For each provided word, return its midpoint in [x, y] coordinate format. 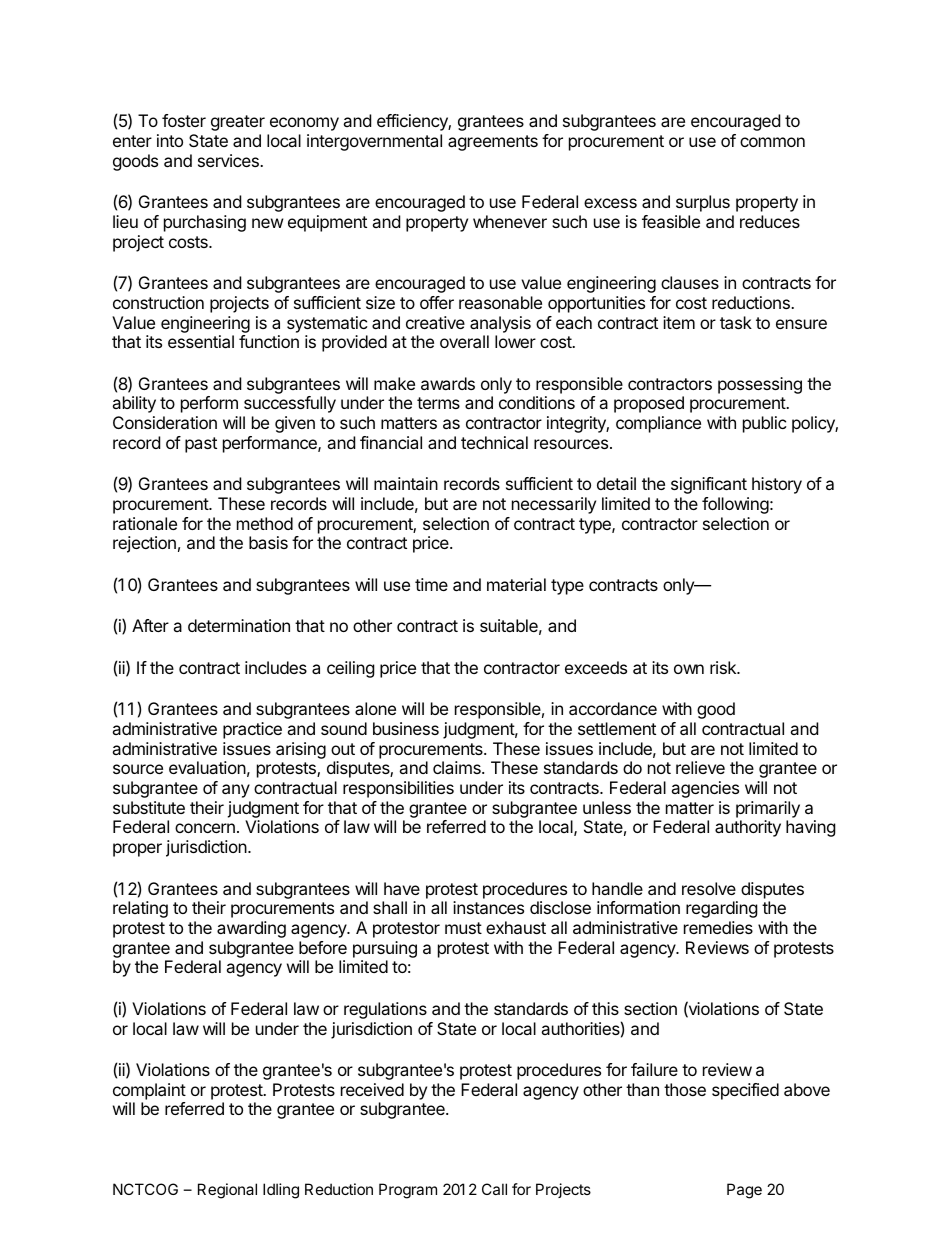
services [229, 160]
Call [494, 1189]
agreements [493, 143]
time [431, 584]
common [772, 142]
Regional [227, 1191]
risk [724, 667]
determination [239, 625]
